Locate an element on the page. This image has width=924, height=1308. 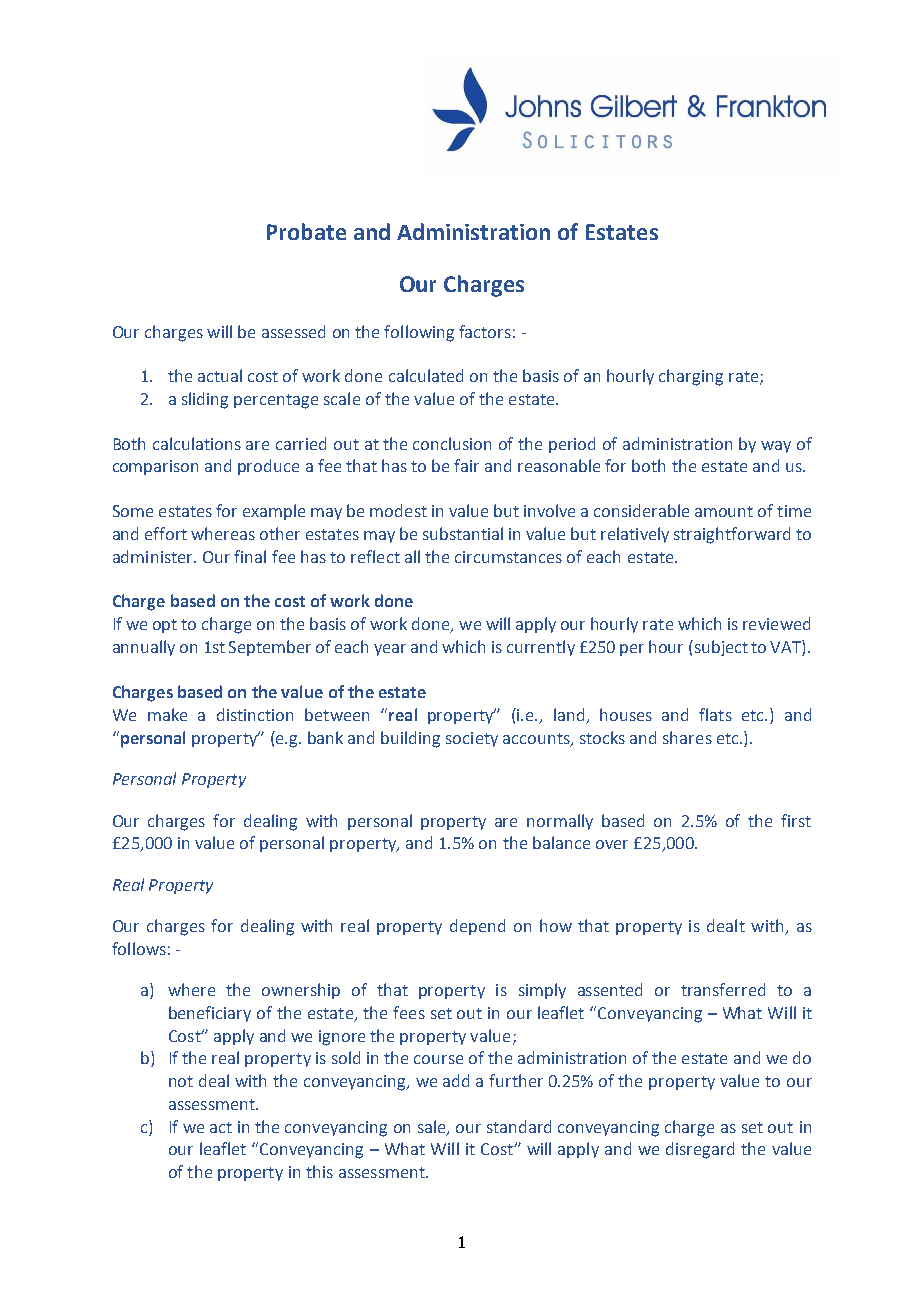
final is located at coordinates (250, 556).
